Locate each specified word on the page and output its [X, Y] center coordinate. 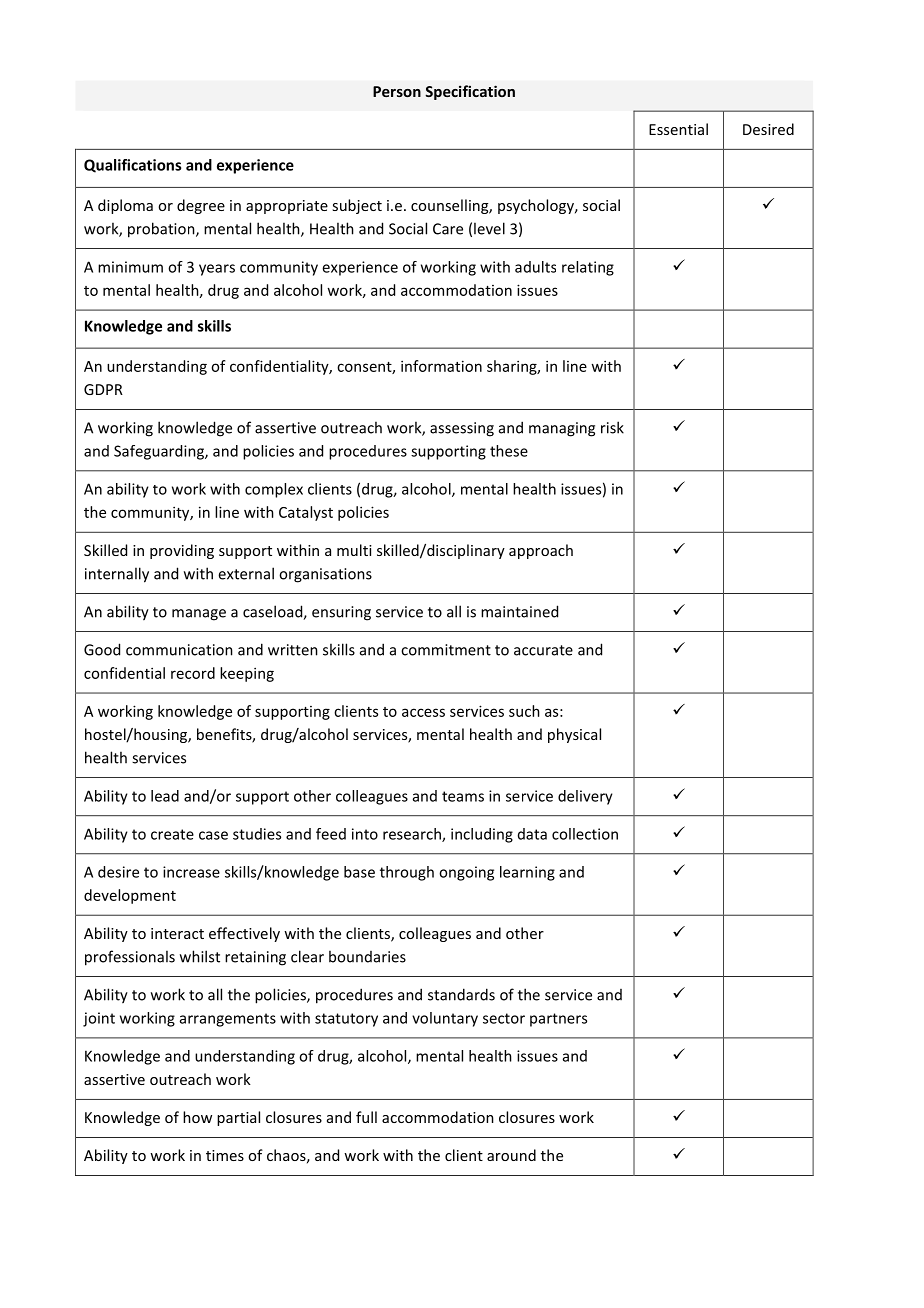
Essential [678, 129]
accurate [543, 650]
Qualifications [132, 166]
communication [179, 650]
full [366, 1117]
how [197, 1117]
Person [397, 91]
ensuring [341, 613]
